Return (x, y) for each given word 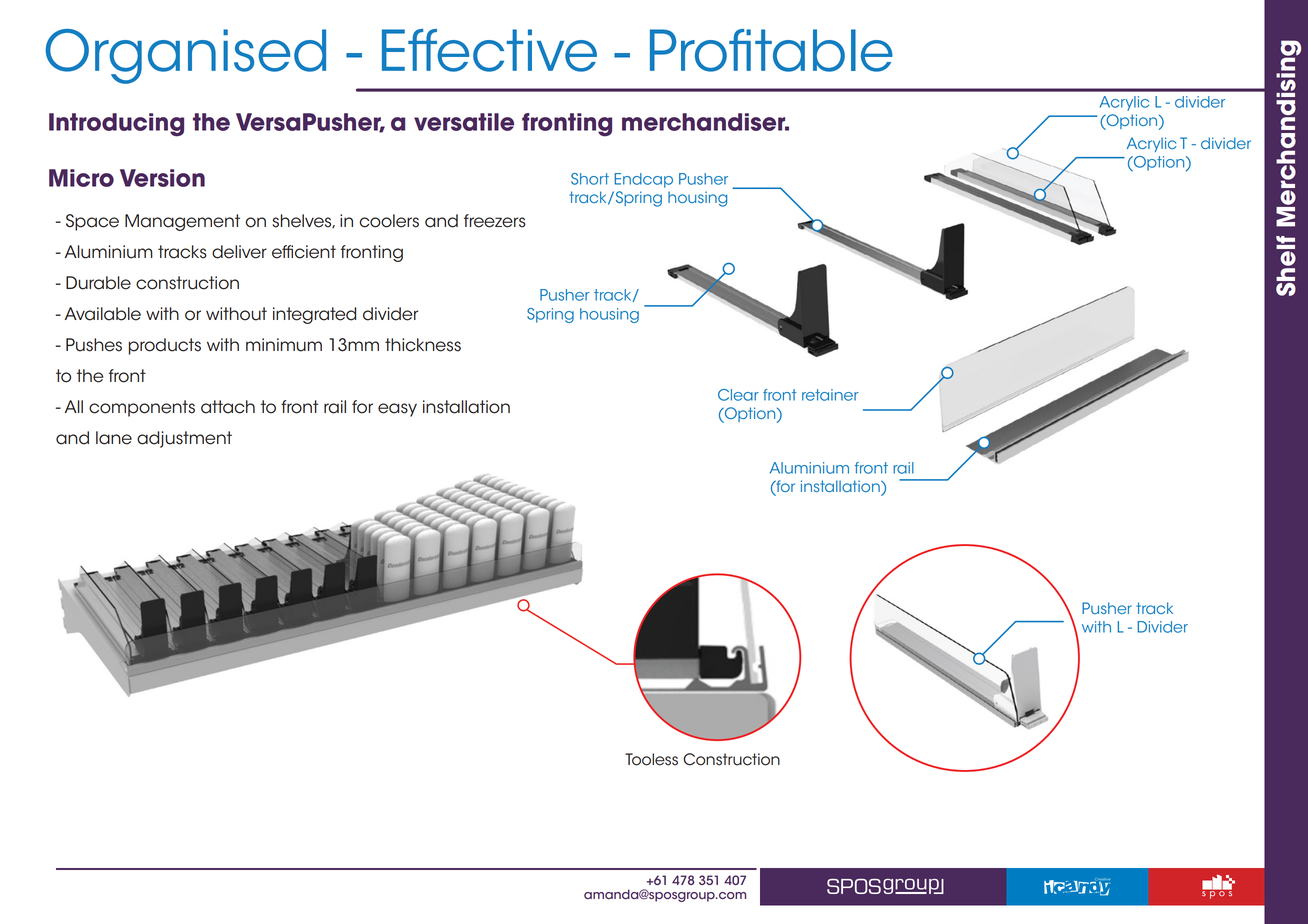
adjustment (184, 439)
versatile (464, 122)
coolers (389, 221)
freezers (495, 221)
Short (590, 179)
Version (162, 178)
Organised (186, 56)
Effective (489, 50)
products (165, 346)
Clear (738, 395)
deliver (239, 252)
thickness (423, 345)
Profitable (771, 50)
